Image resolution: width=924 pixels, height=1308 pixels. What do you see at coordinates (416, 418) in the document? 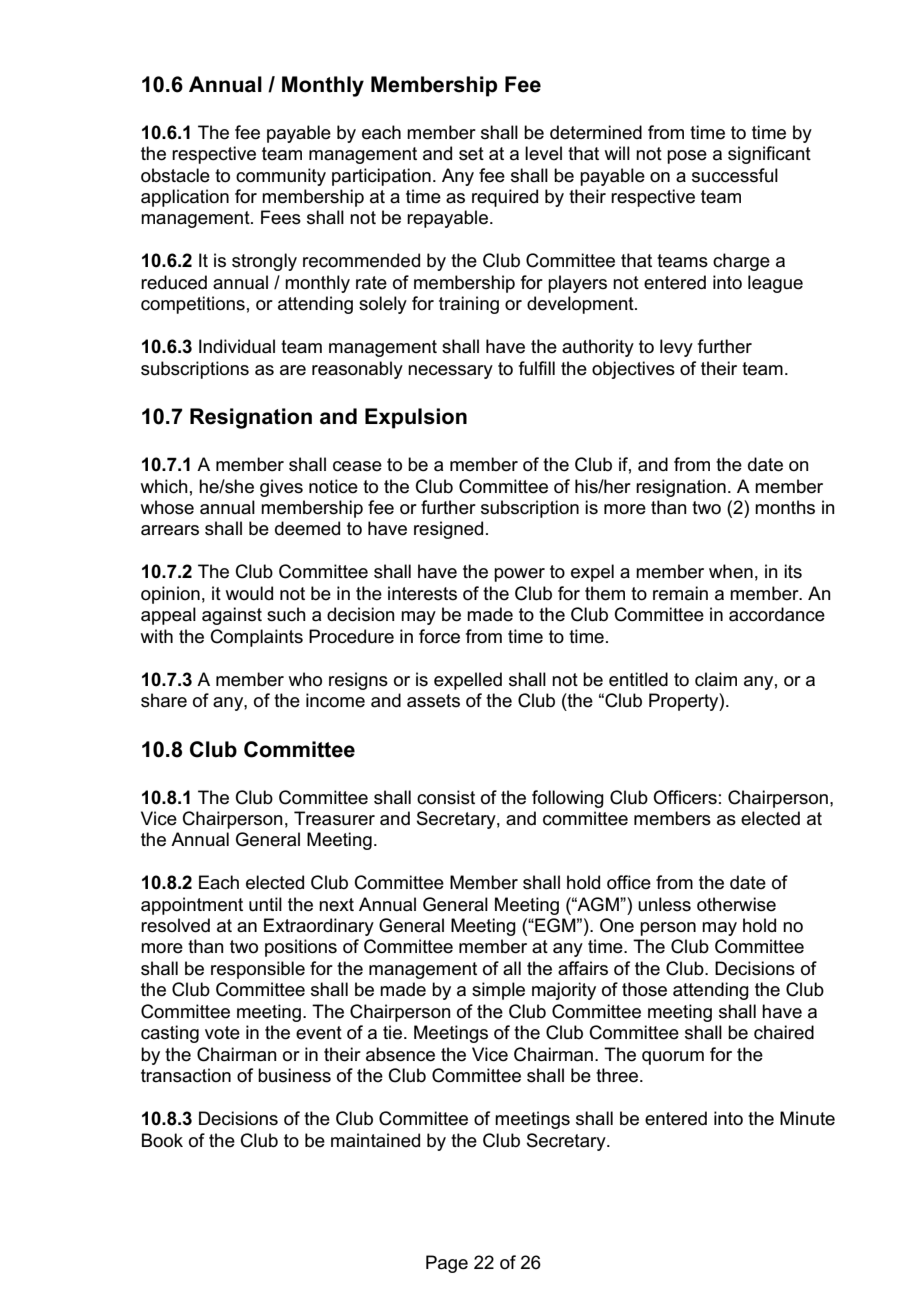
I see `Expulsion` at bounding box center [416, 418].
